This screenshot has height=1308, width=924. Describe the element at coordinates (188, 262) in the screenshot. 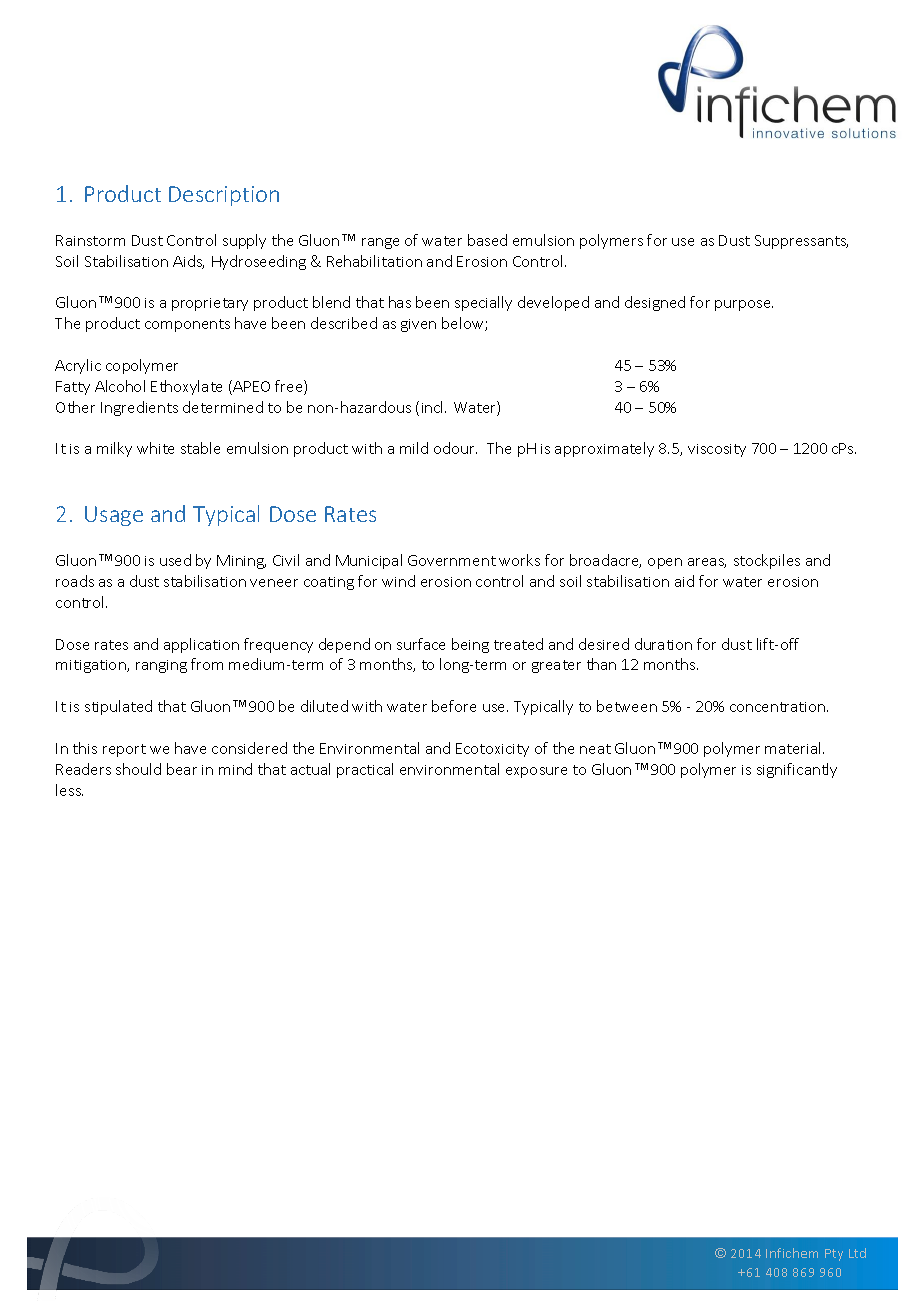

I see `Aids` at that location.
